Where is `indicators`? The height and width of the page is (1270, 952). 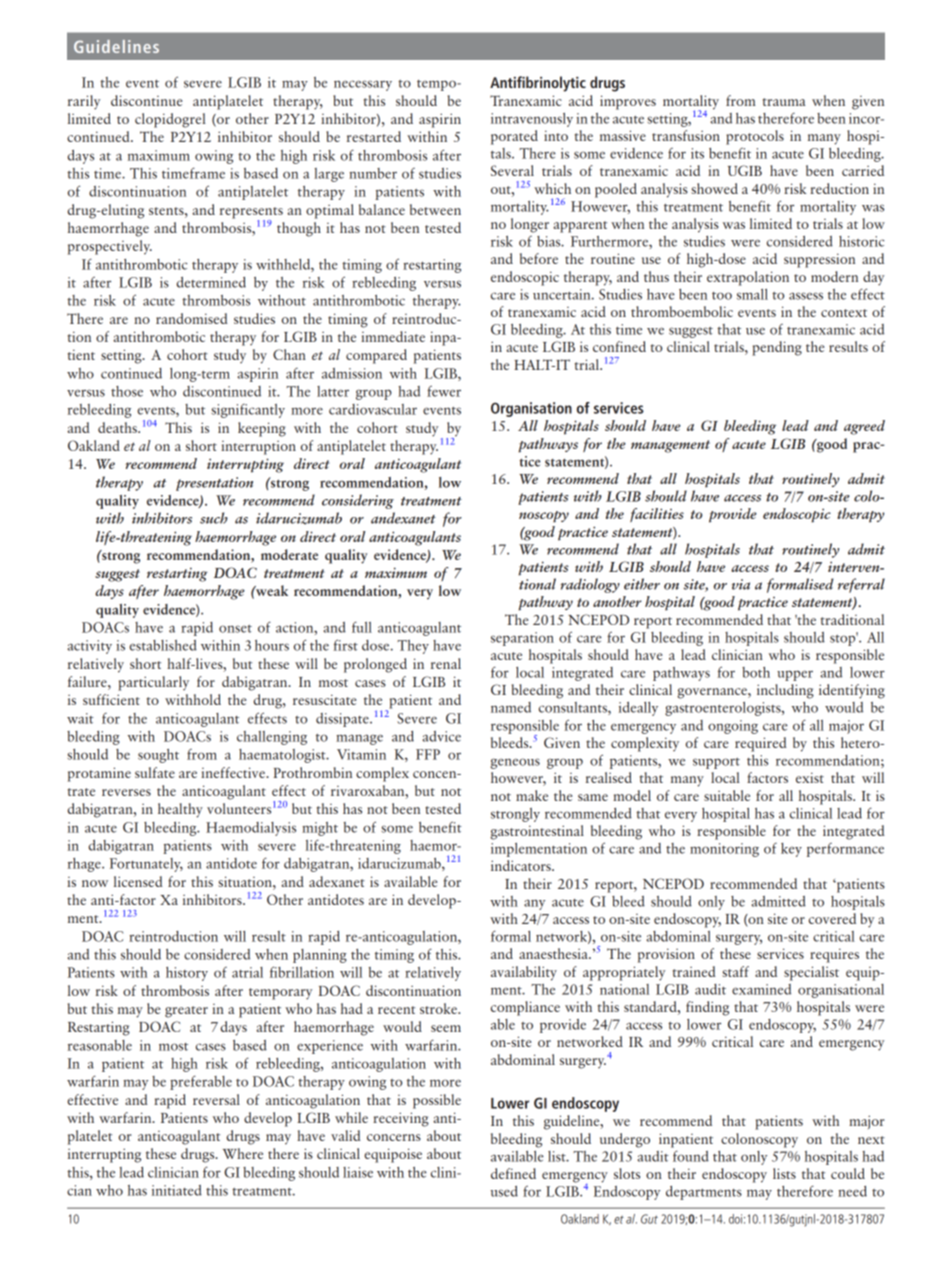
indicators is located at coordinates (522, 865).
